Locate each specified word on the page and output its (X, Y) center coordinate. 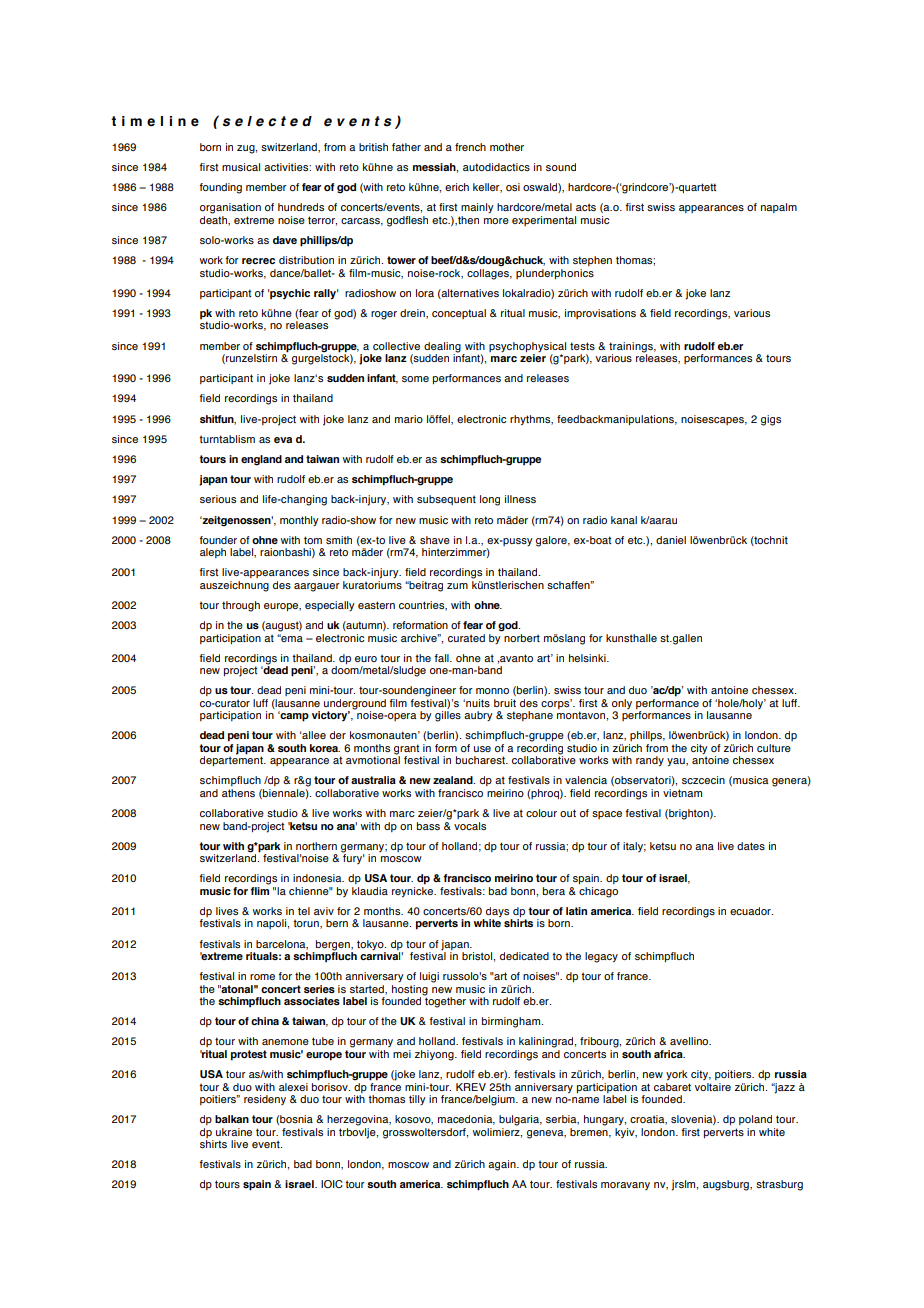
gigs (771, 420)
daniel (671, 540)
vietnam (682, 793)
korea (325, 748)
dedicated (524, 956)
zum (457, 586)
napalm (779, 208)
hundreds (301, 207)
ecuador (751, 911)
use (482, 749)
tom (313, 540)
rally (326, 294)
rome (262, 977)
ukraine (234, 1132)
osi (513, 187)
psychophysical (527, 347)
